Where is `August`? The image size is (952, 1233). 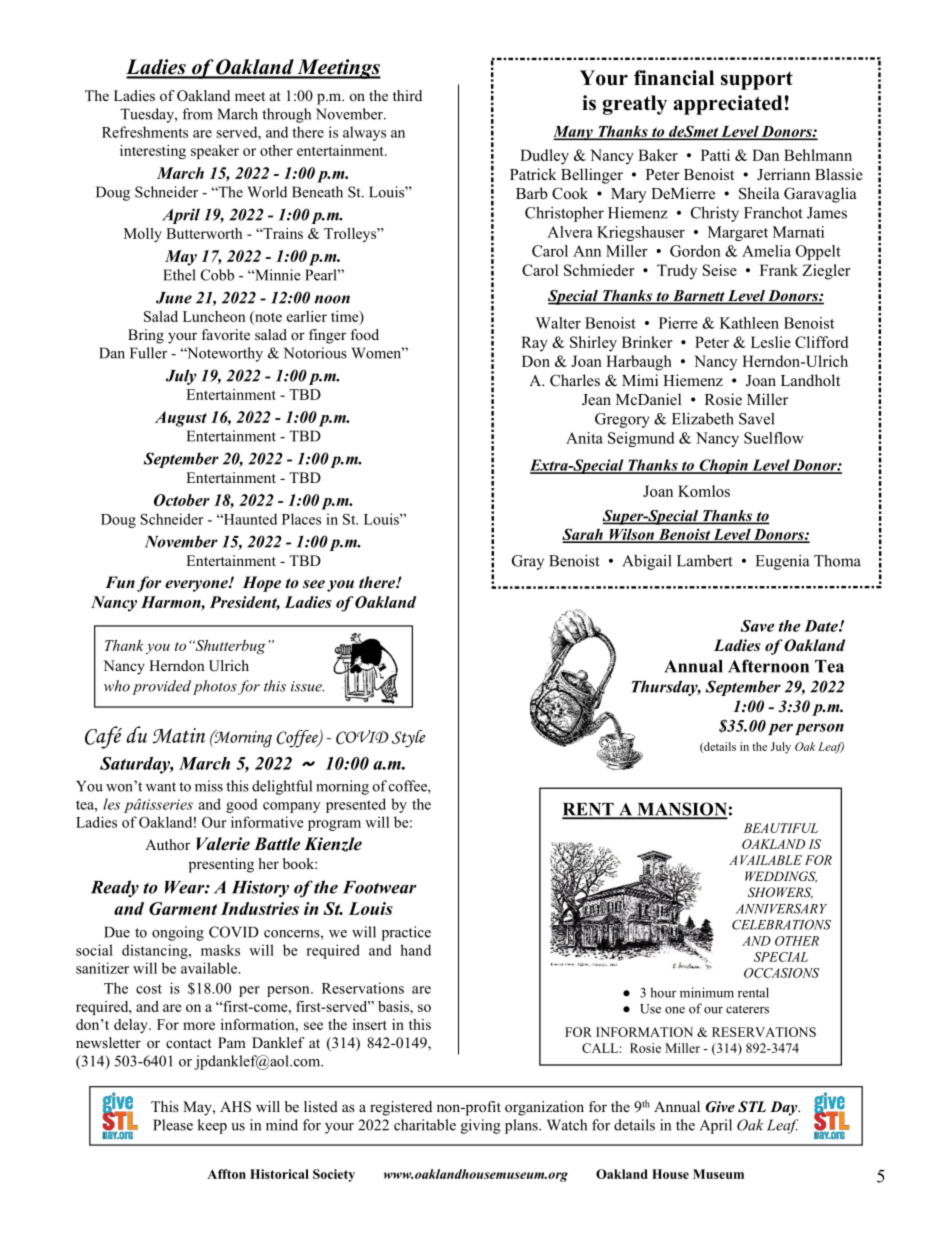 August is located at coordinates (181, 419).
